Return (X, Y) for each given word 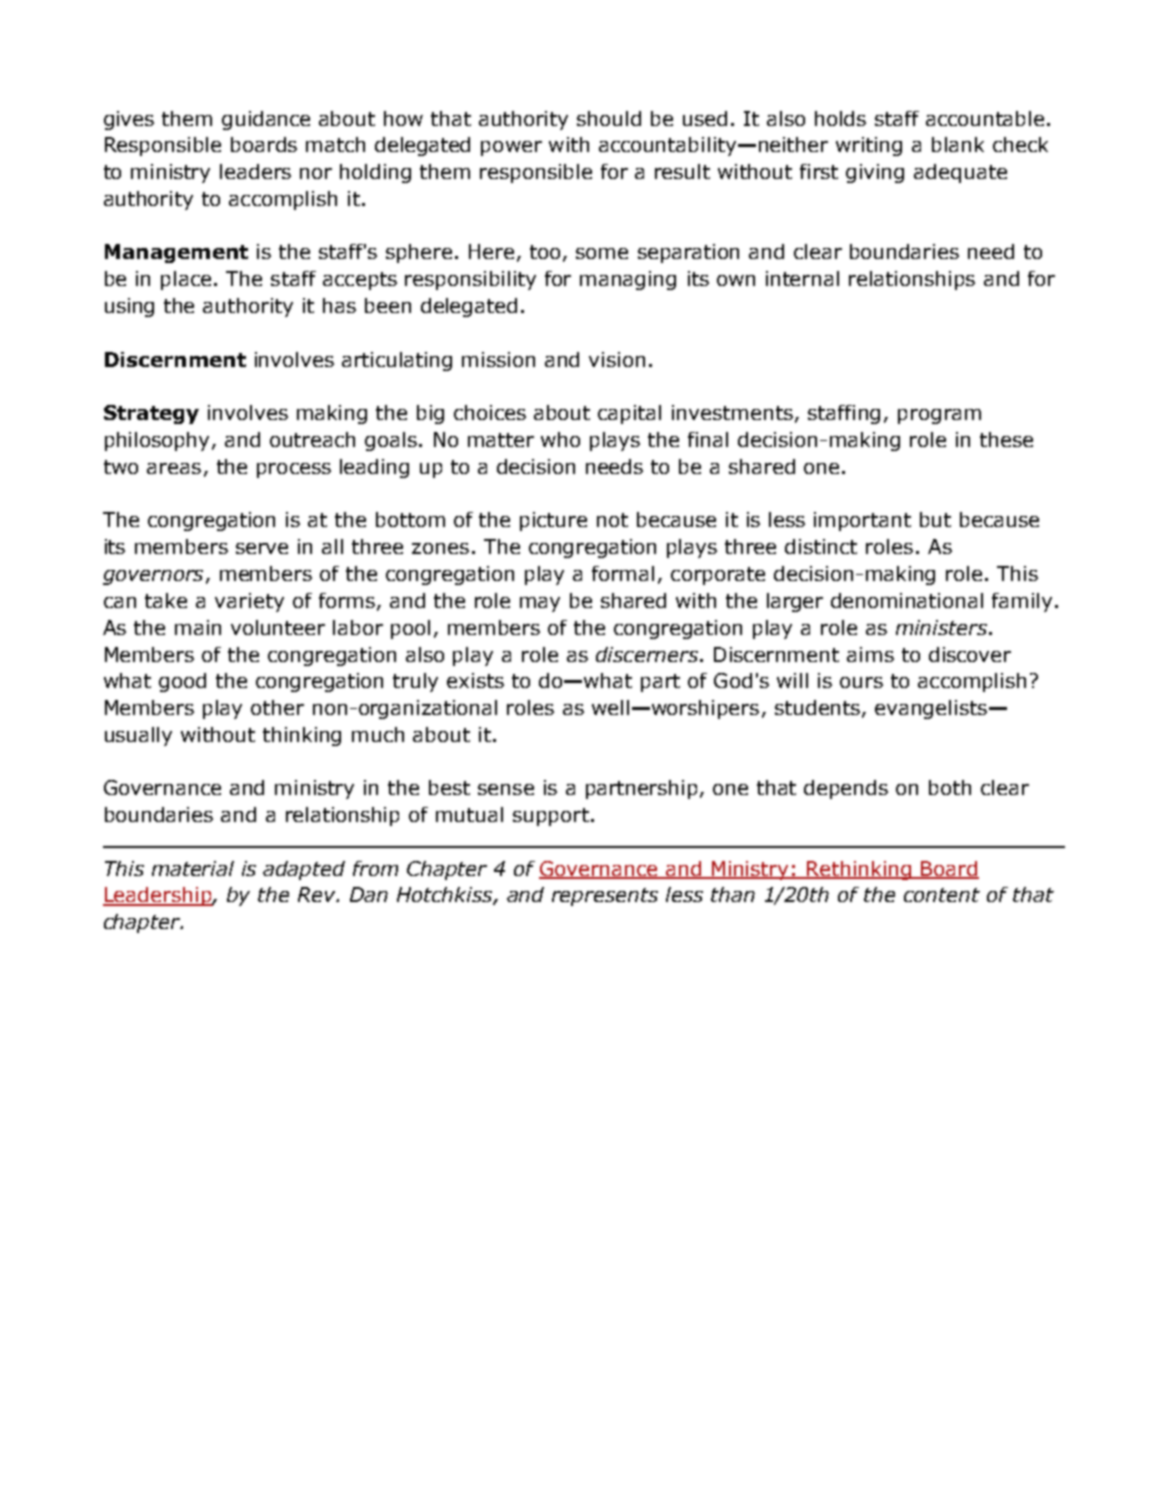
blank (958, 144)
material (193, 868)
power (511, 148)
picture (553, 521)
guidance (266, 120)
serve (262, 548)
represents (605, 897)
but (935, 519)
